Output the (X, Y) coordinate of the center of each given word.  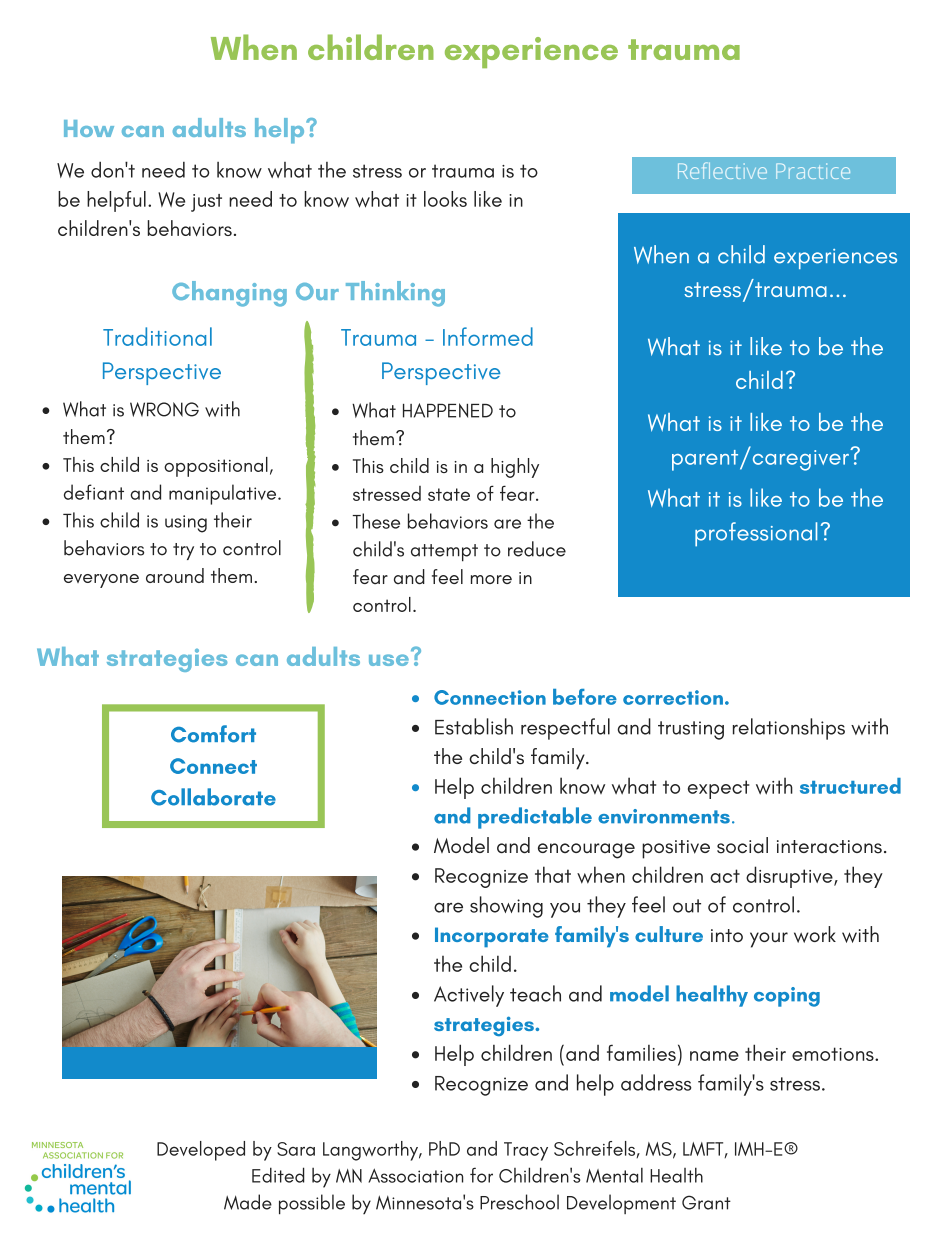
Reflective (722, 170)
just (206, 203)
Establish (474, 726)
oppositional (216, 467)
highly (515, 468)
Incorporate (492, 937)
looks (445, 199)
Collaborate (213, 797)
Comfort (213, 734)
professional (756, 534)
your (769, 940)
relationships (789, 729)
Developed (201, 1151)
